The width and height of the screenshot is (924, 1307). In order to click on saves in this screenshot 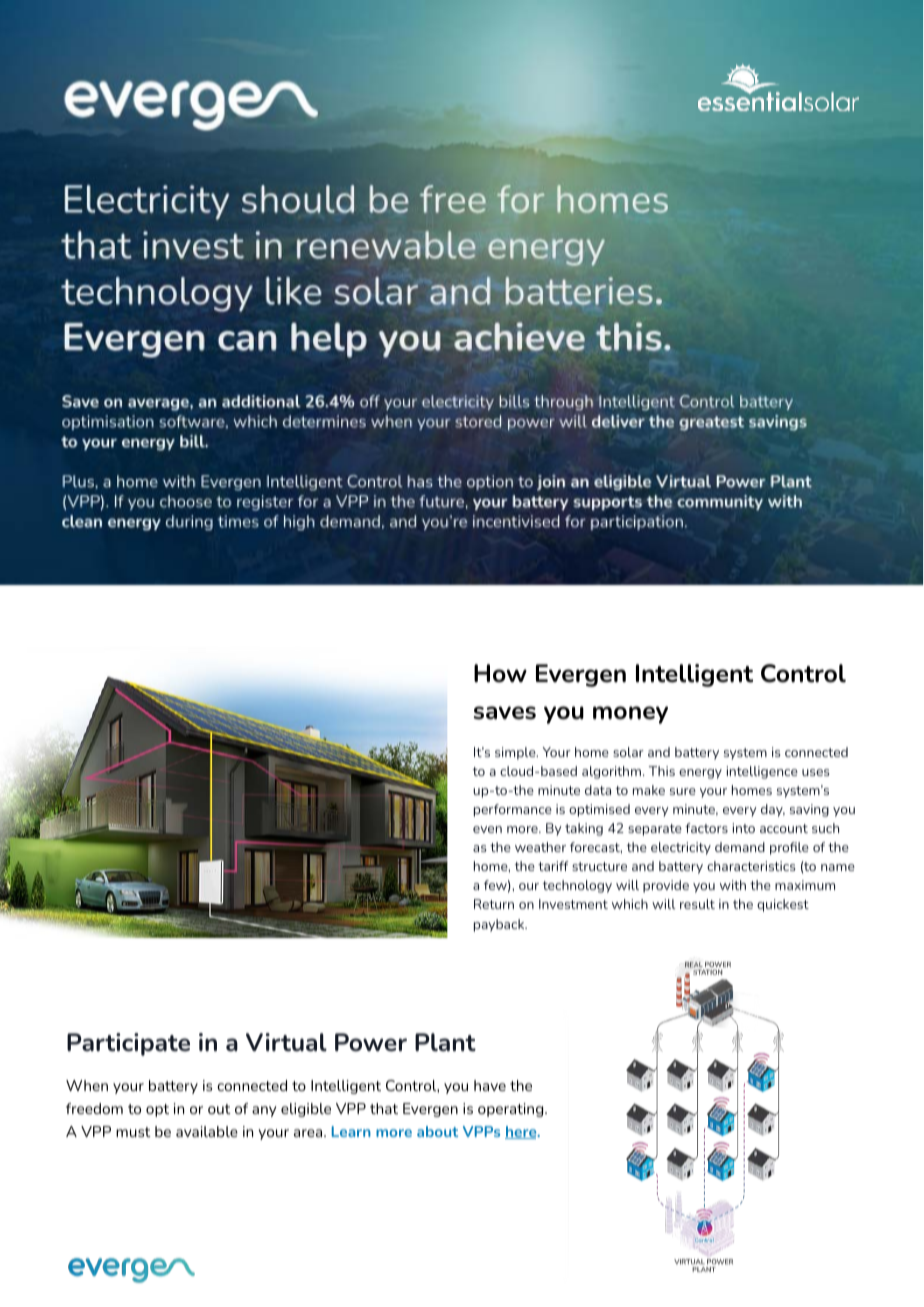, I will do `click(505, 713)`.
